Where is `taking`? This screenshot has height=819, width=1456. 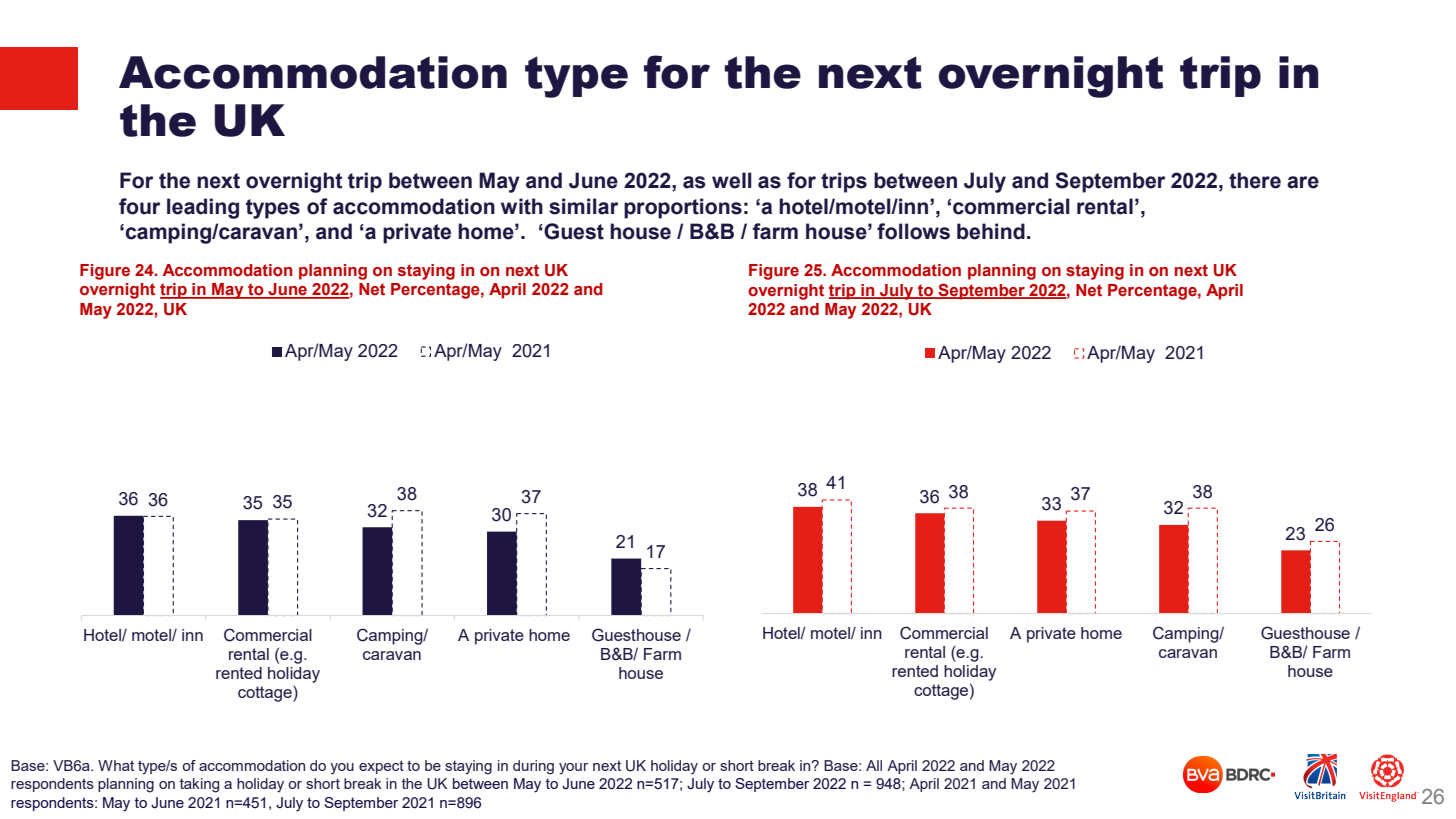
taking is located at coordinates (199, 785).
